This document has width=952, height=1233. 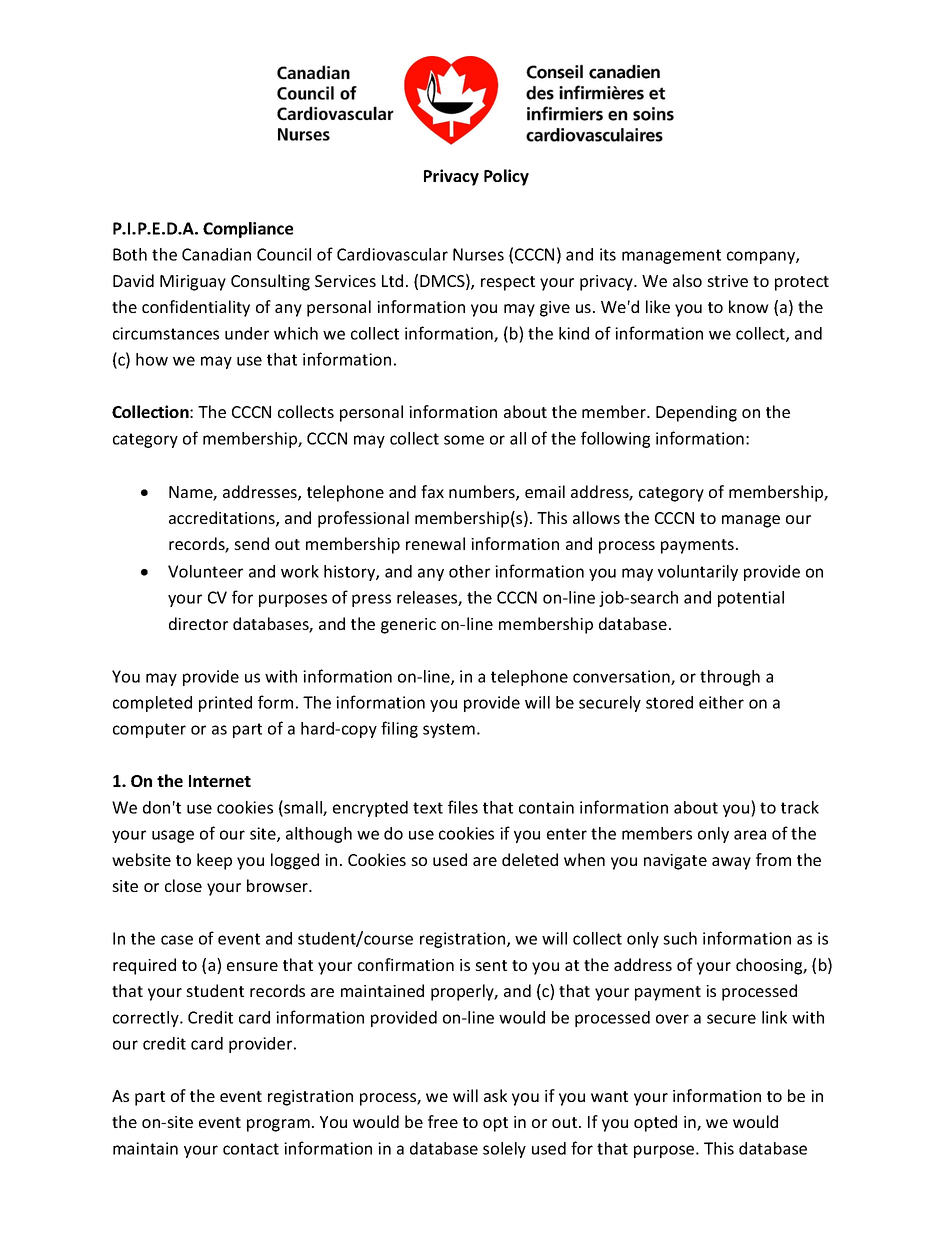 I want to click on some, so click(x=464, y=440).
